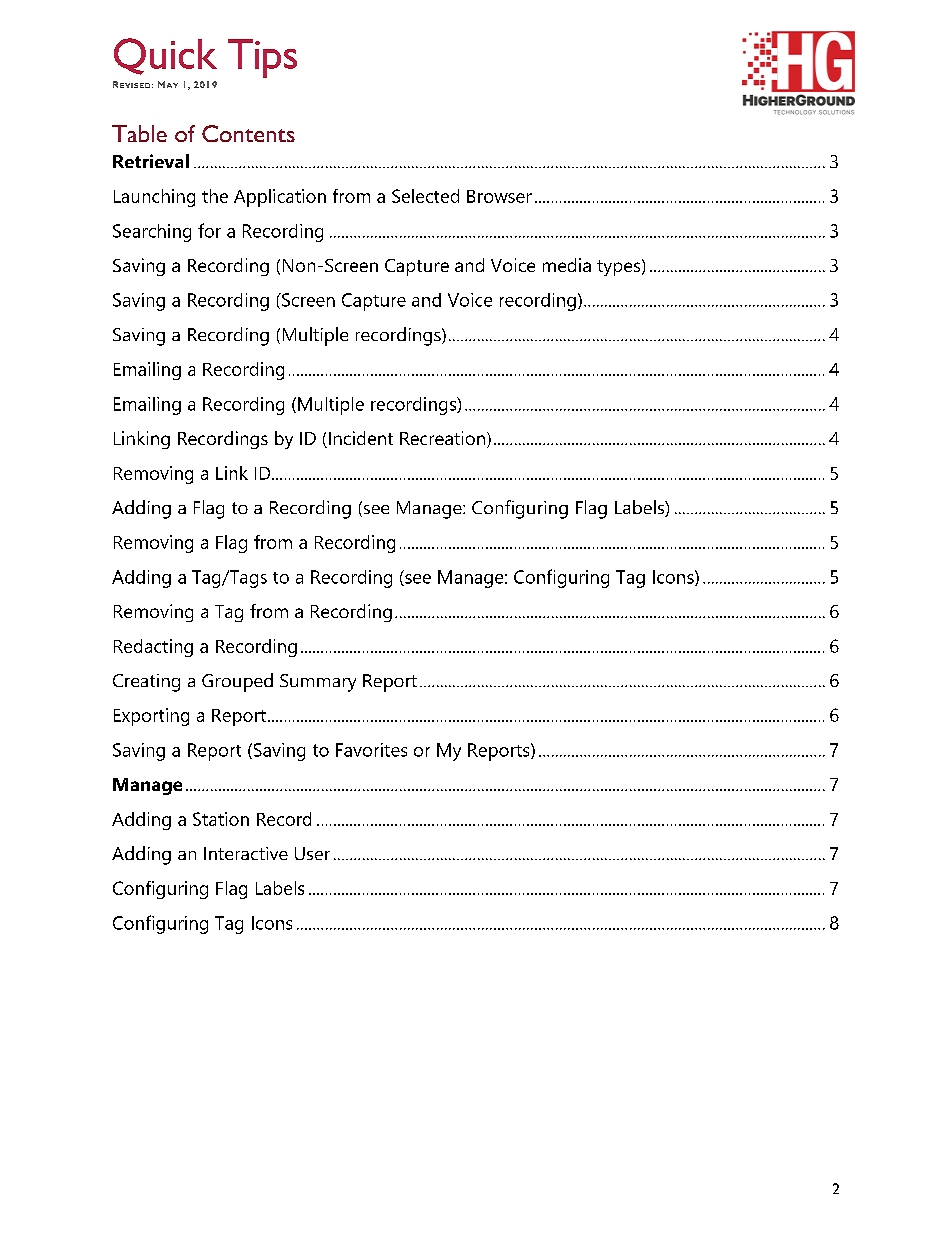  Describe the element at coordinates (567, 265) in the screenshot. I see `media` at that location.
